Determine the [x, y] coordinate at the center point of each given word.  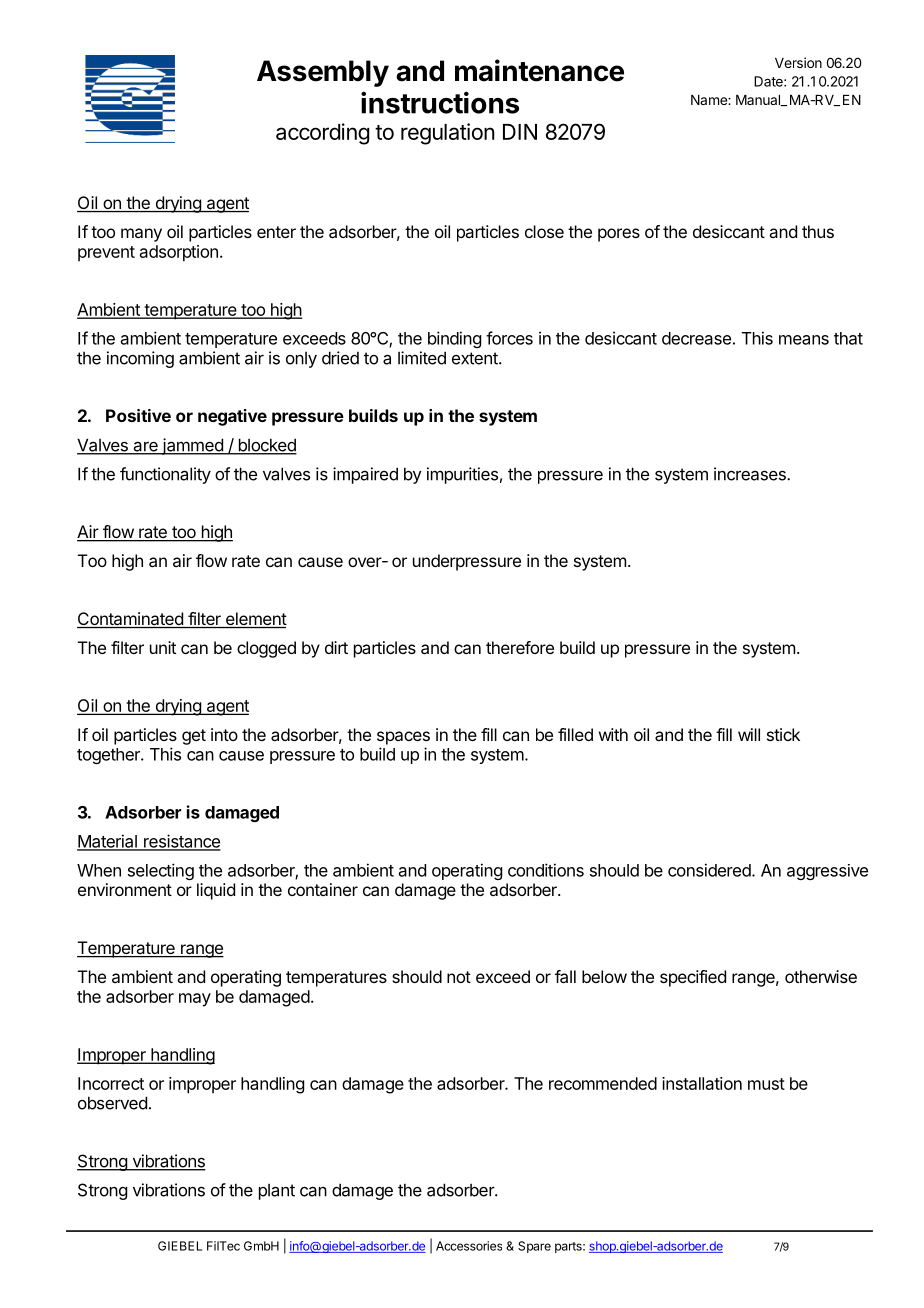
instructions [440, 103]
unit [163, 647]
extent [476, 358]
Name [710, 100]
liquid [216, 891]
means [804, 340]
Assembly [323, 73]
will [749, 734]
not [459, 977]
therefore [520, 647]
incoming [140, 359]
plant [277, 1191]
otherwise [821, 976]
